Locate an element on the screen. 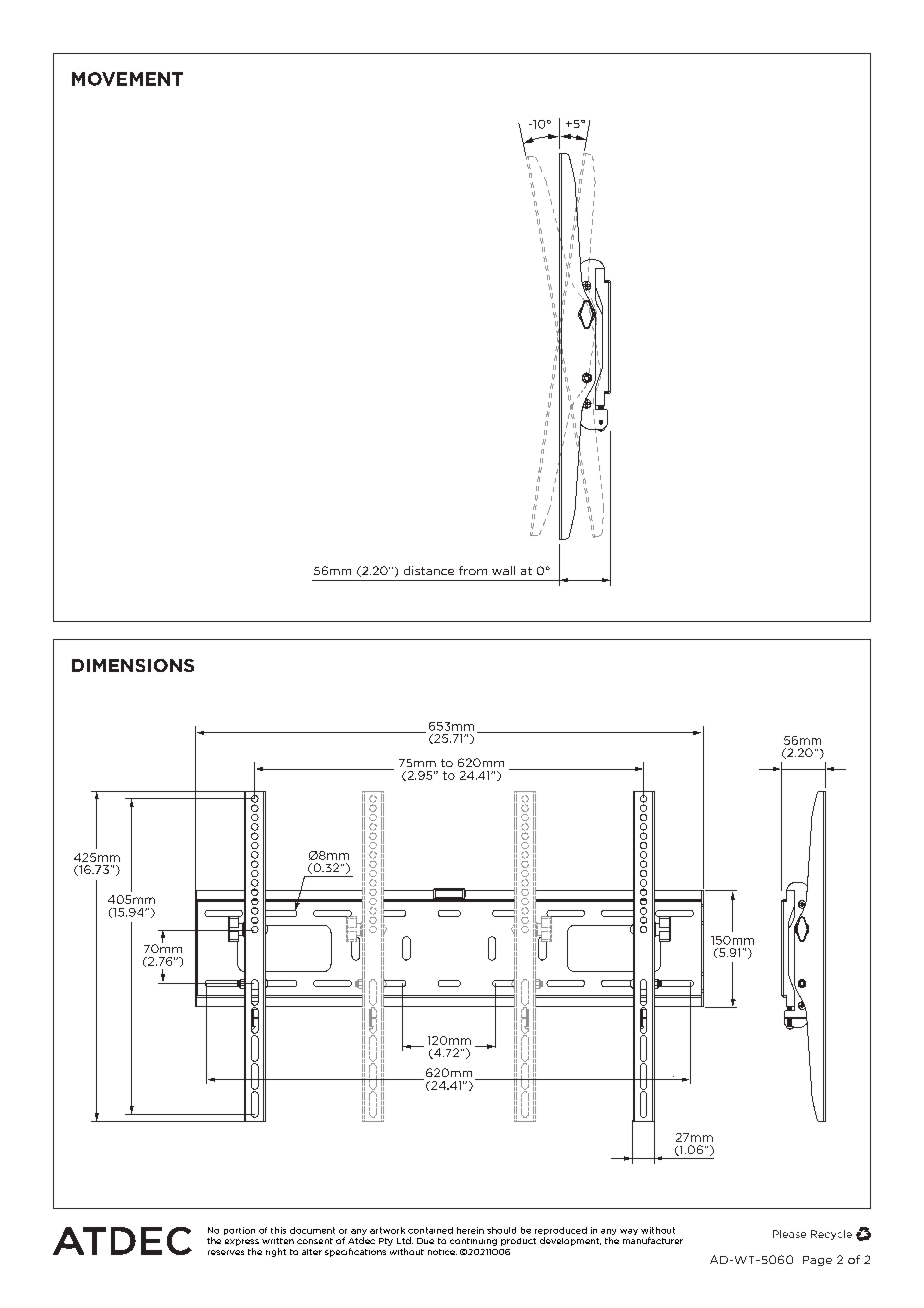 This screenshot has height=1308, width=924. herein is located at coordinates (470, 1230).
